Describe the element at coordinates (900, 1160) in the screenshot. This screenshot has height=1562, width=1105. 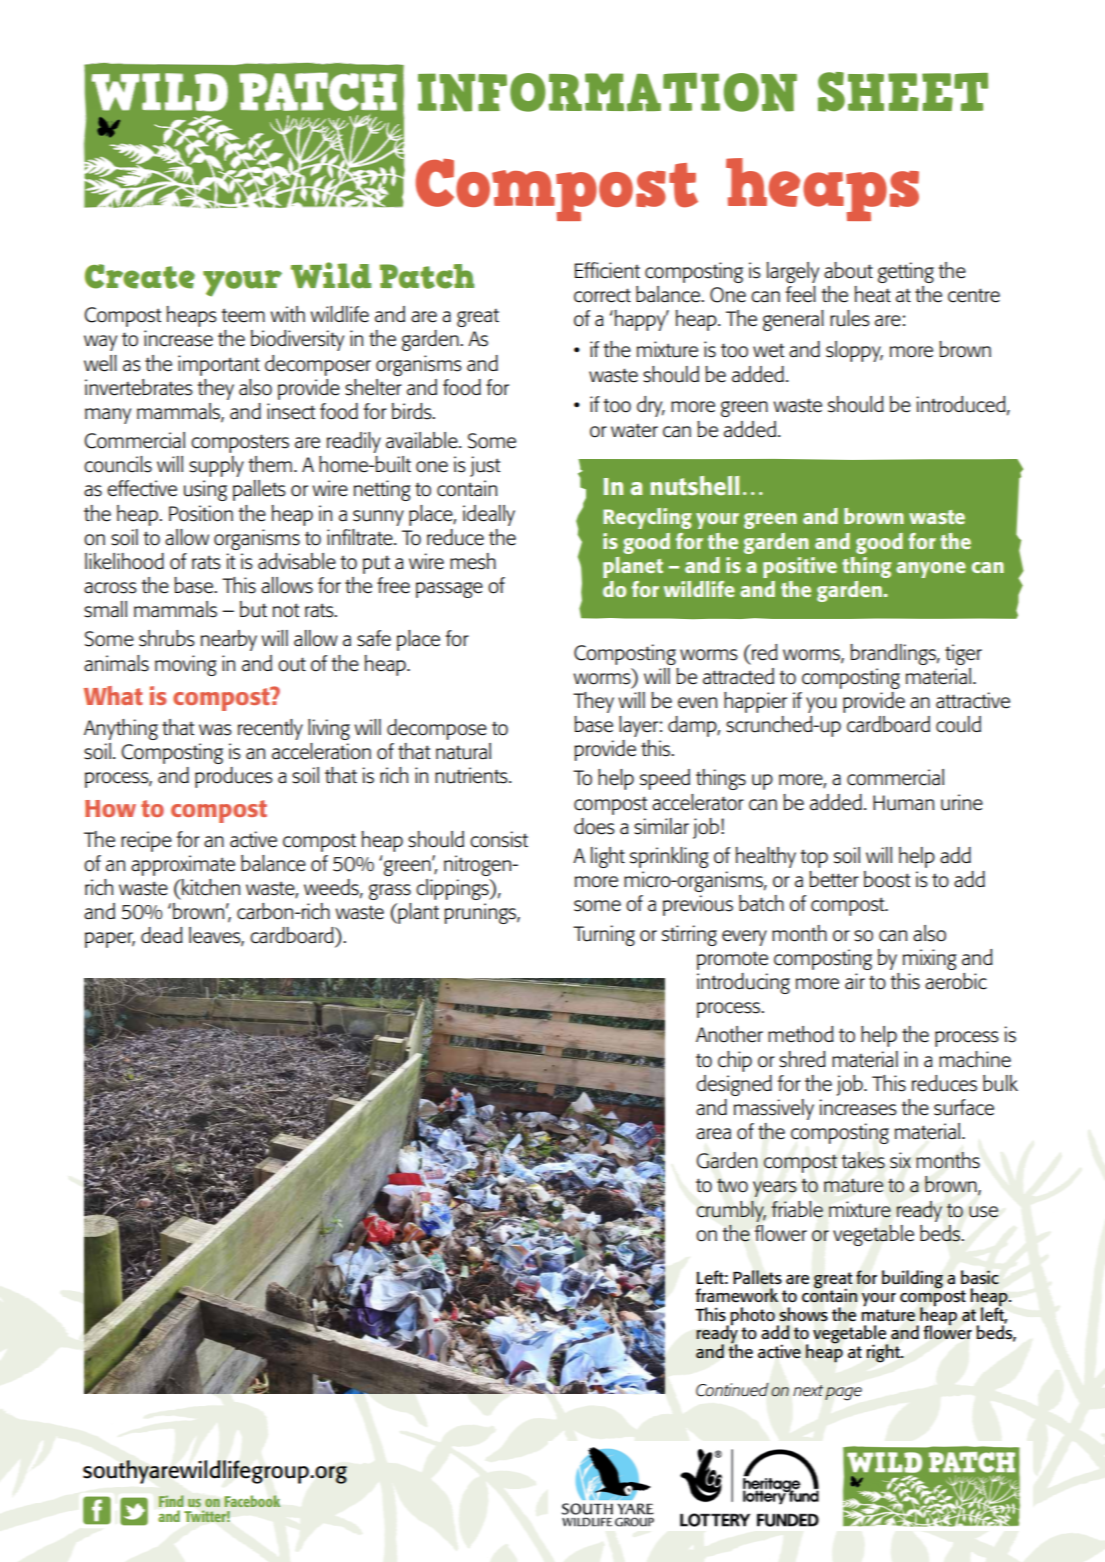
I see `six` at that location.
